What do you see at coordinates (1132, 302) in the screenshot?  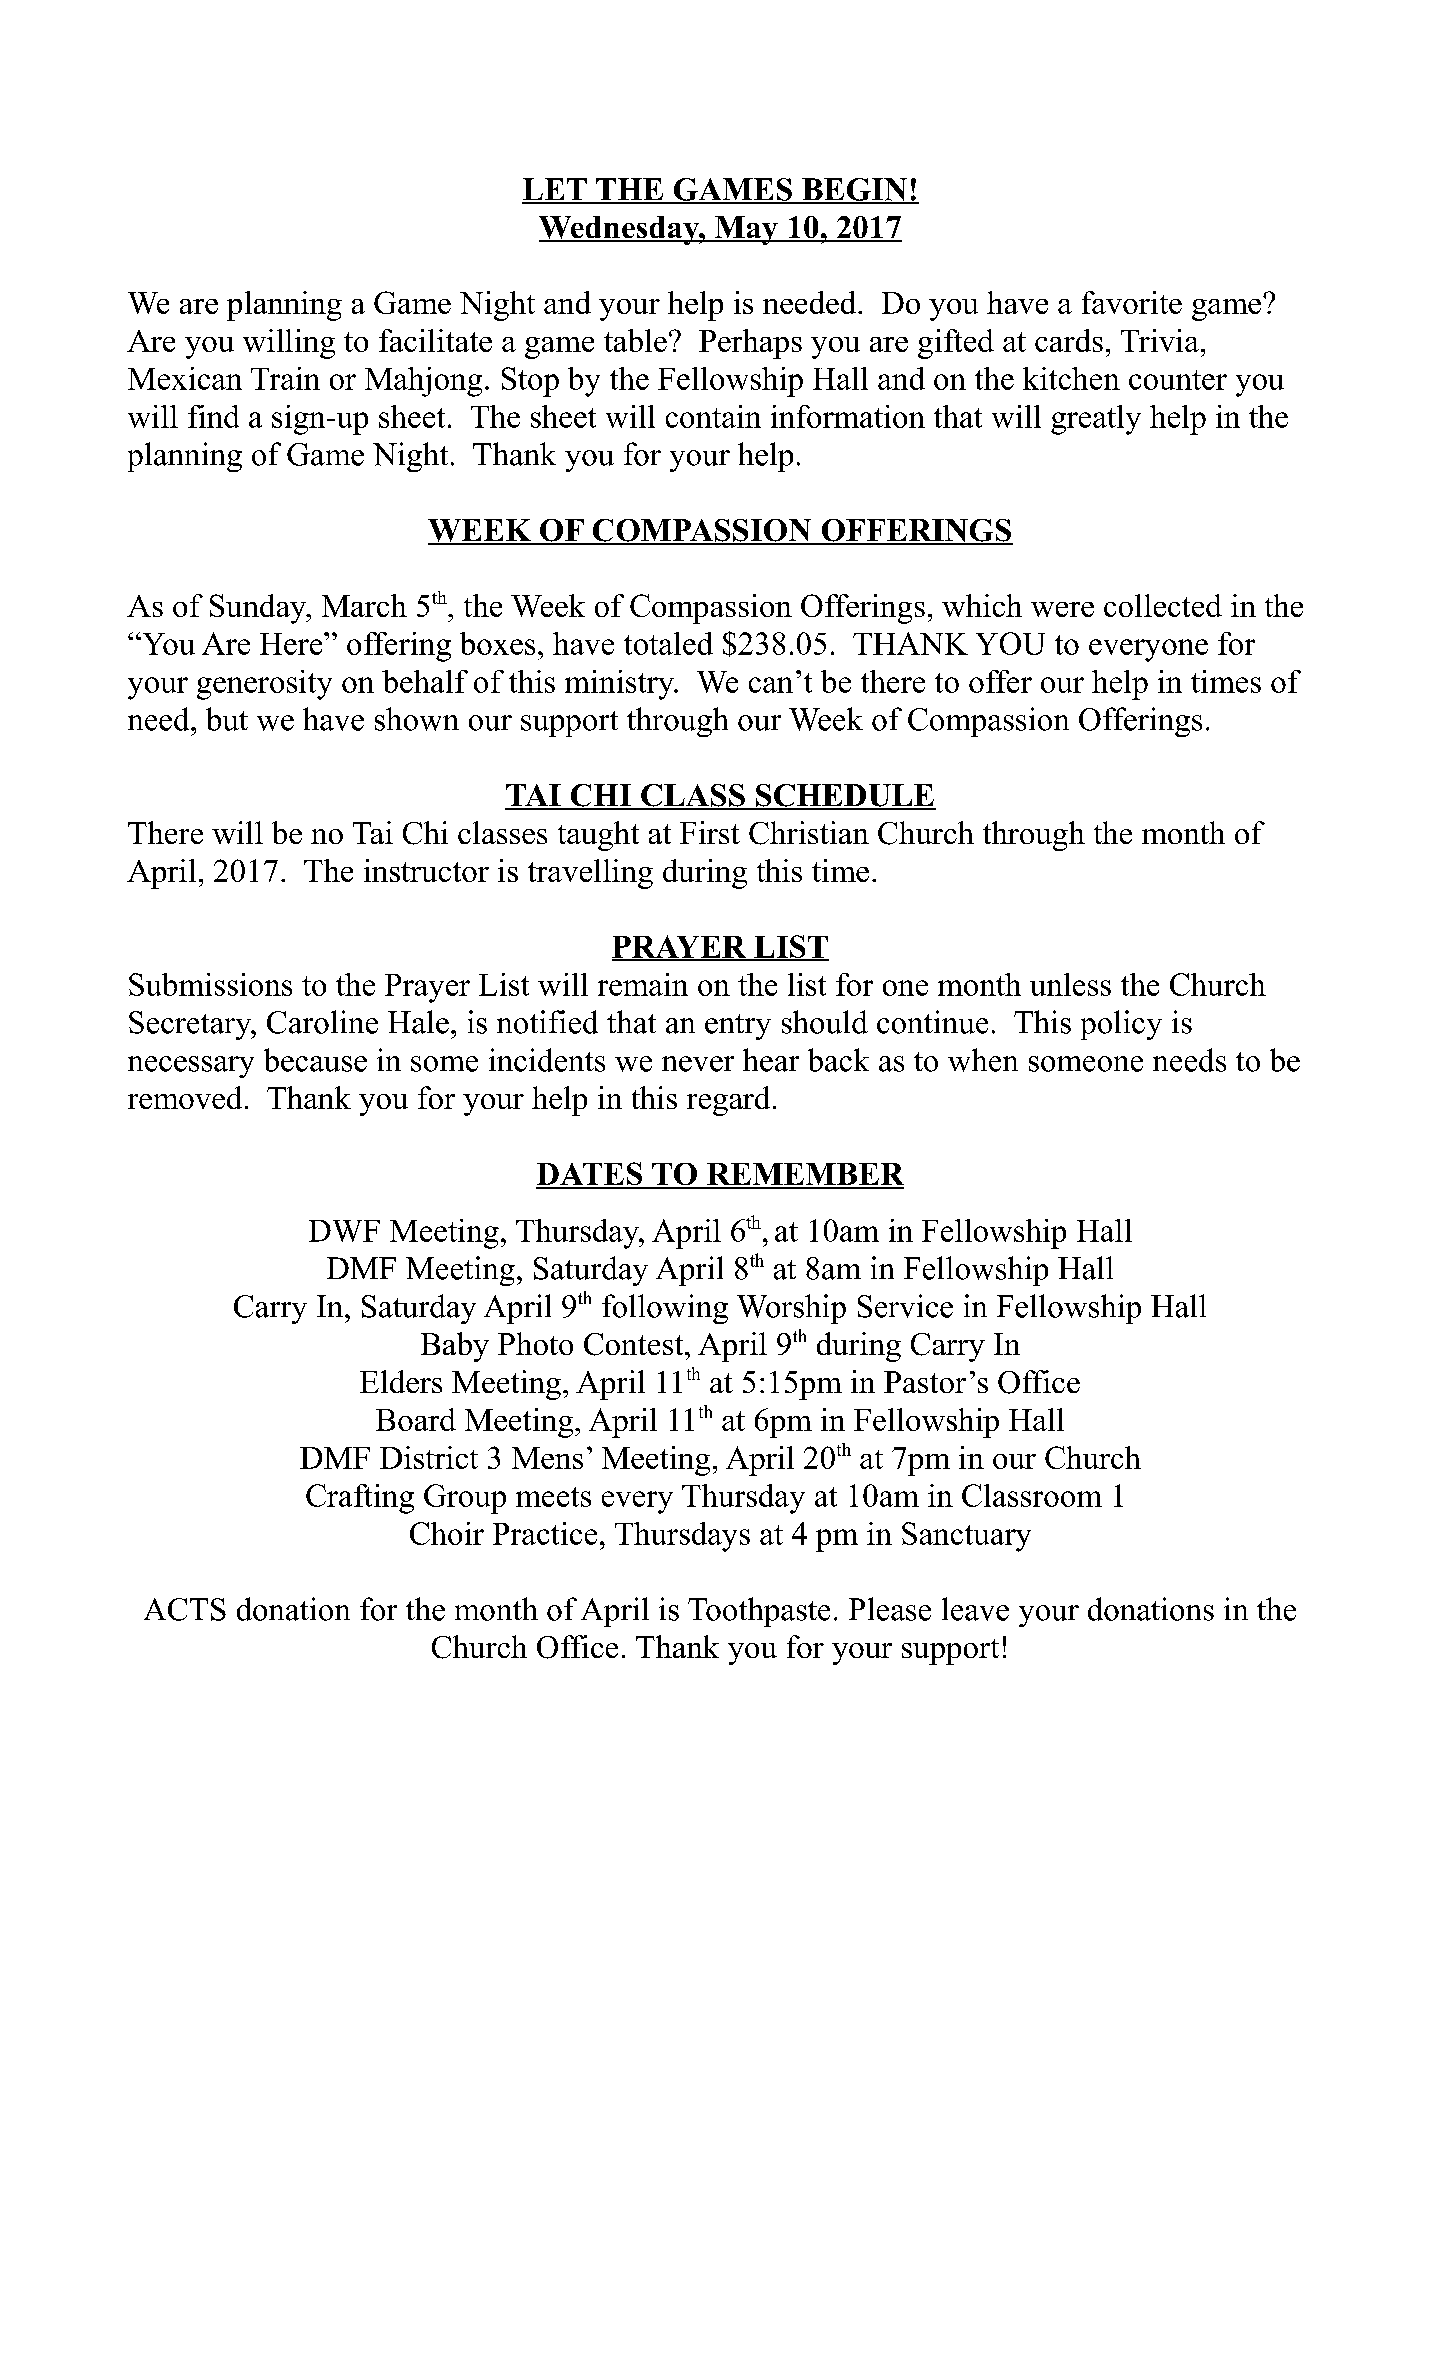 I see `favorite` at bounding box center [1132, 302].
